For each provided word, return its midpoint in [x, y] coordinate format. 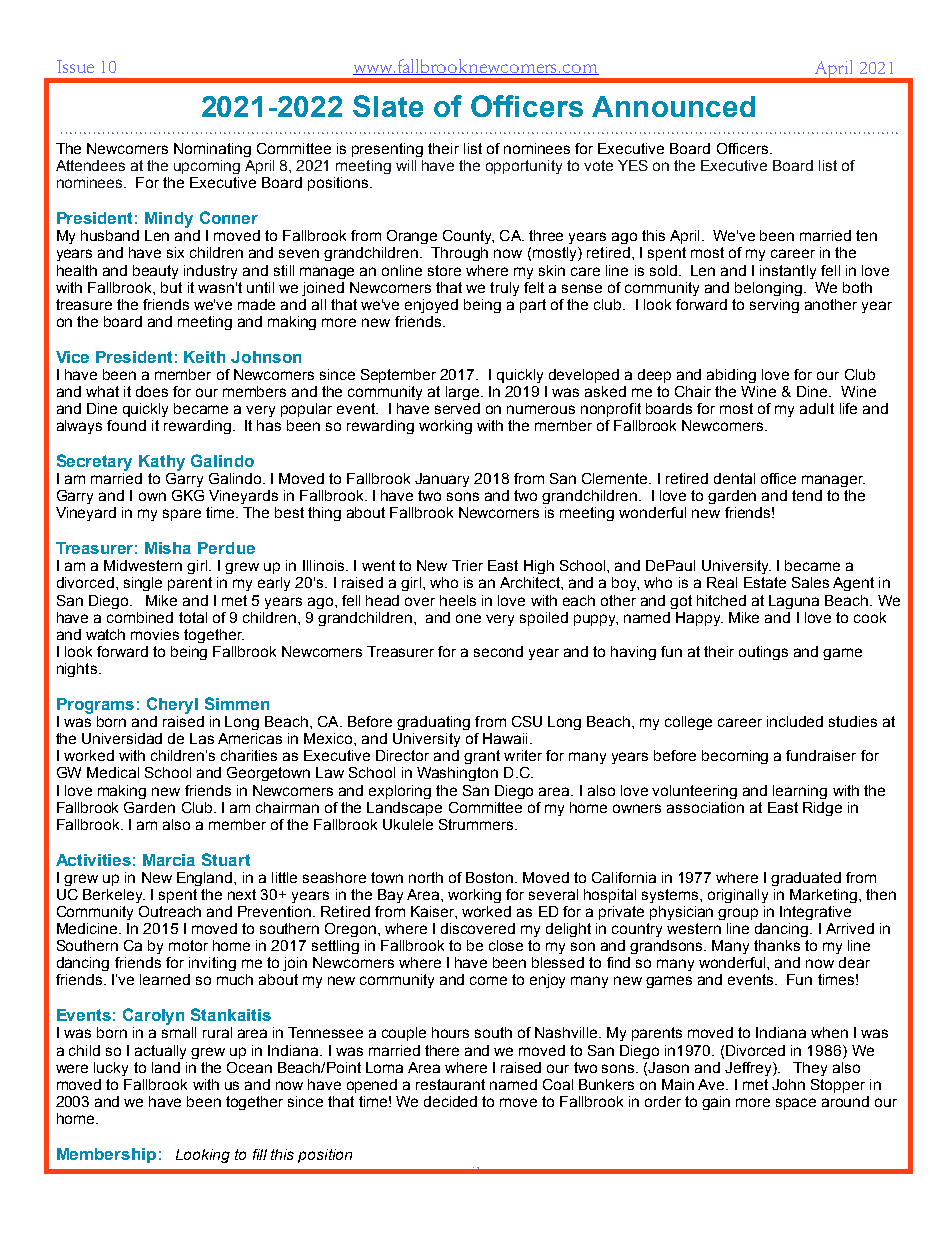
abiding [731, 376]
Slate [388, 106]
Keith [204, 357]
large [464, 393]
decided [450, 1101]
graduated [806, 879]
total [193, 617]
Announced [673, 106]
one [468, 618]
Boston [491, 877]
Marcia [169, 860]
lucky [111, 1069]
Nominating [212, 150]
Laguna [794, 602]
